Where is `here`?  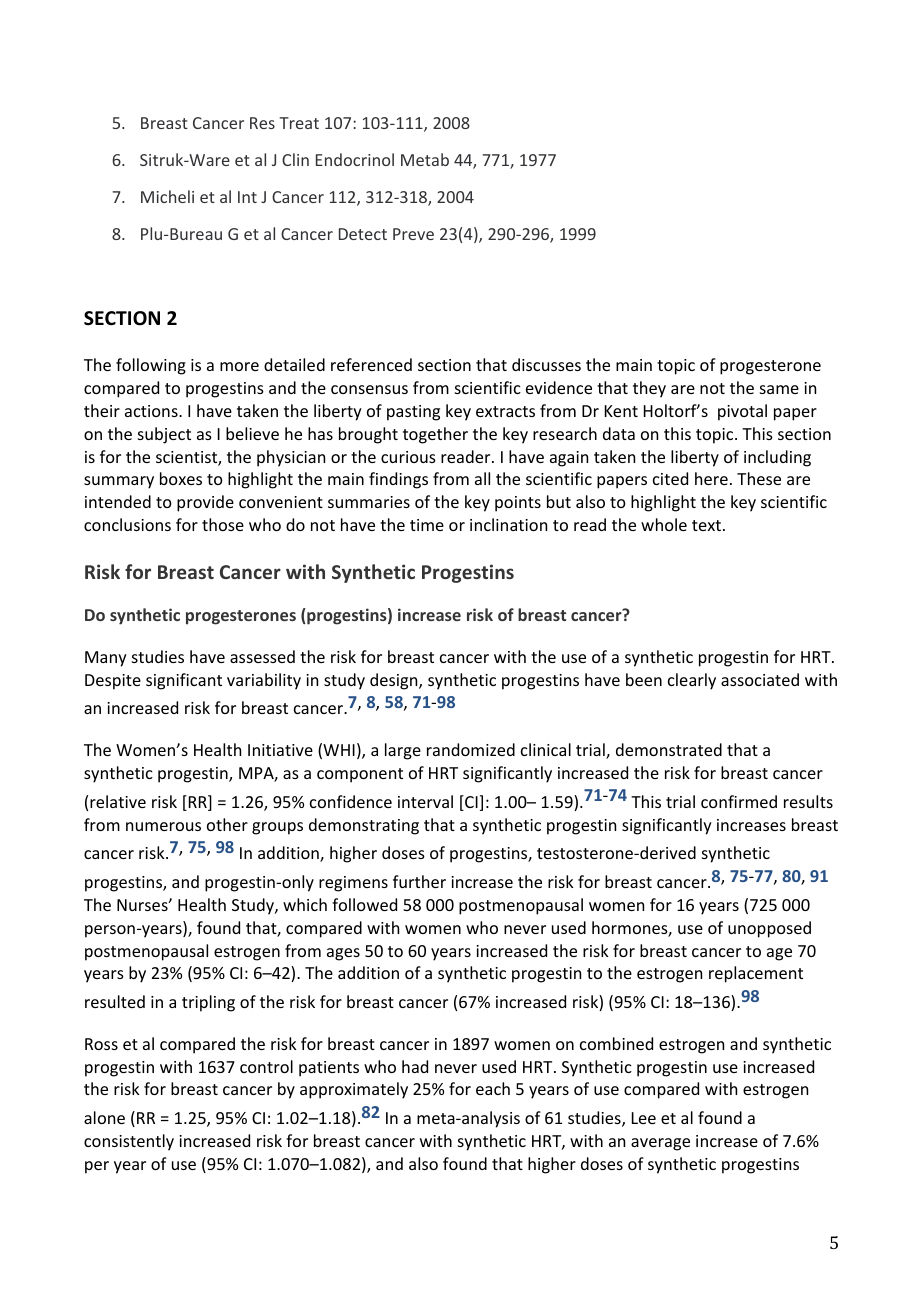
here is located at coordinates (711, 478).
